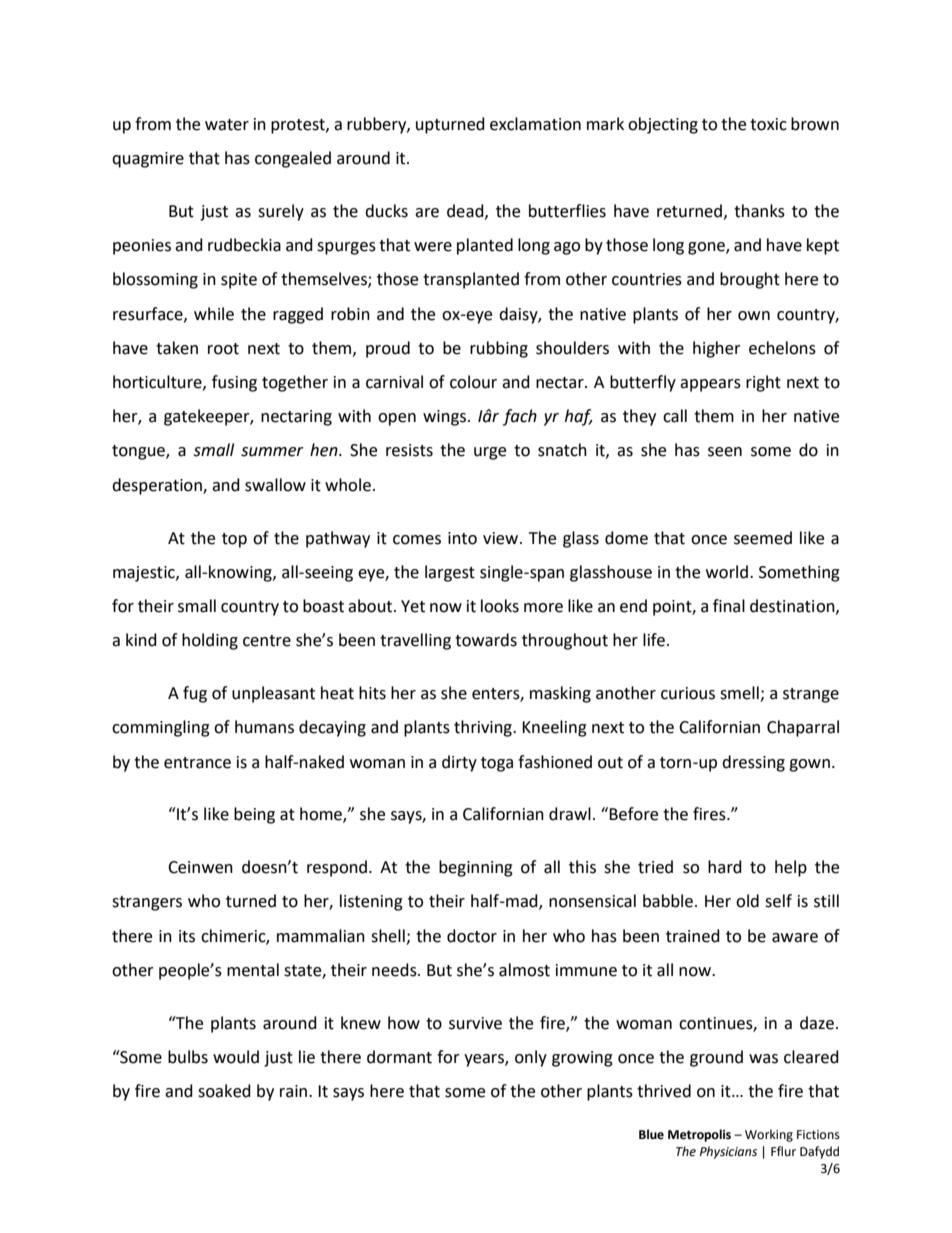 Image resolution: width=952 pixels, height=1233 pixels. I want to click on beginning, so click(476, 868).
